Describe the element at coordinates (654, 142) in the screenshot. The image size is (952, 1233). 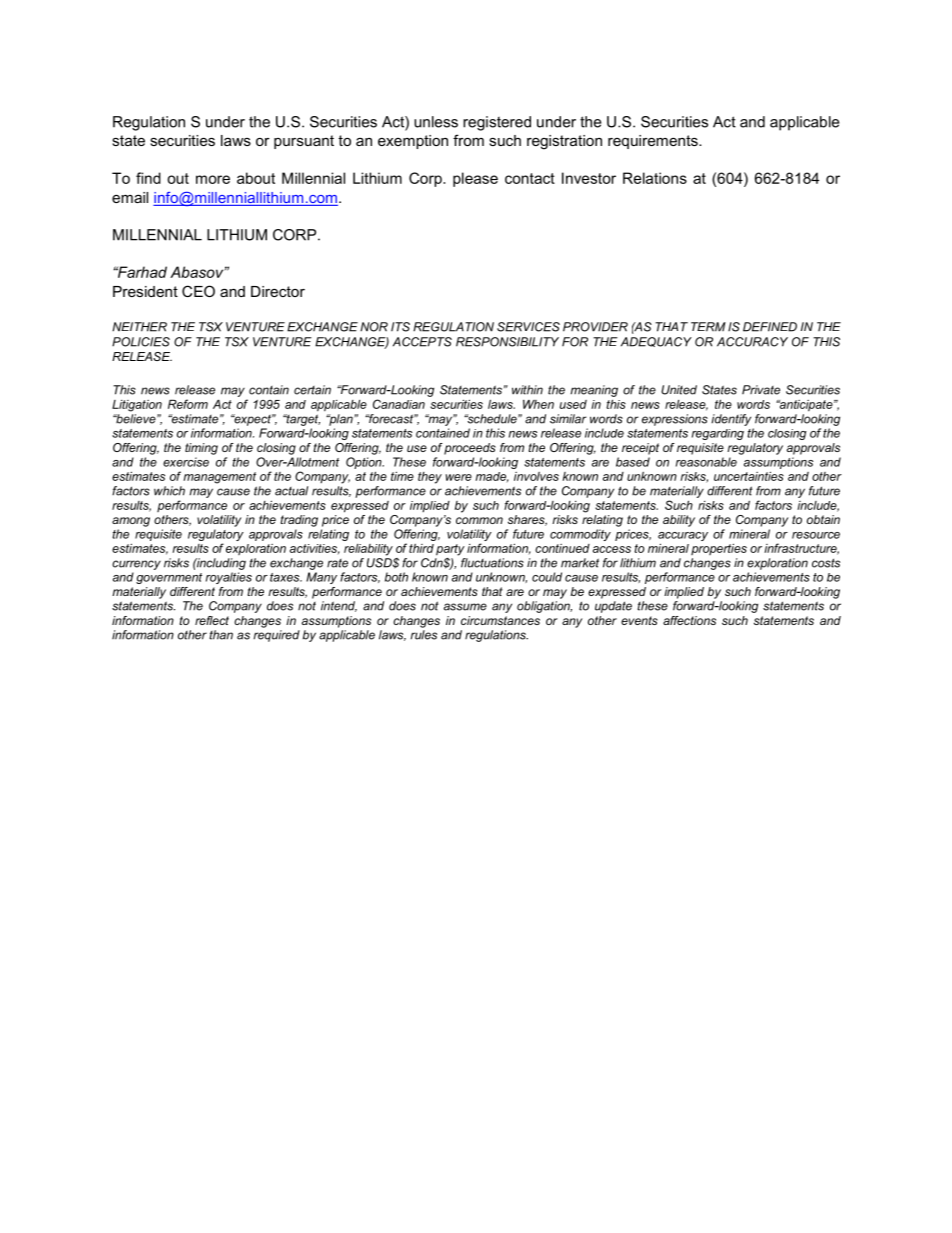
I see `requirements` at that location.
